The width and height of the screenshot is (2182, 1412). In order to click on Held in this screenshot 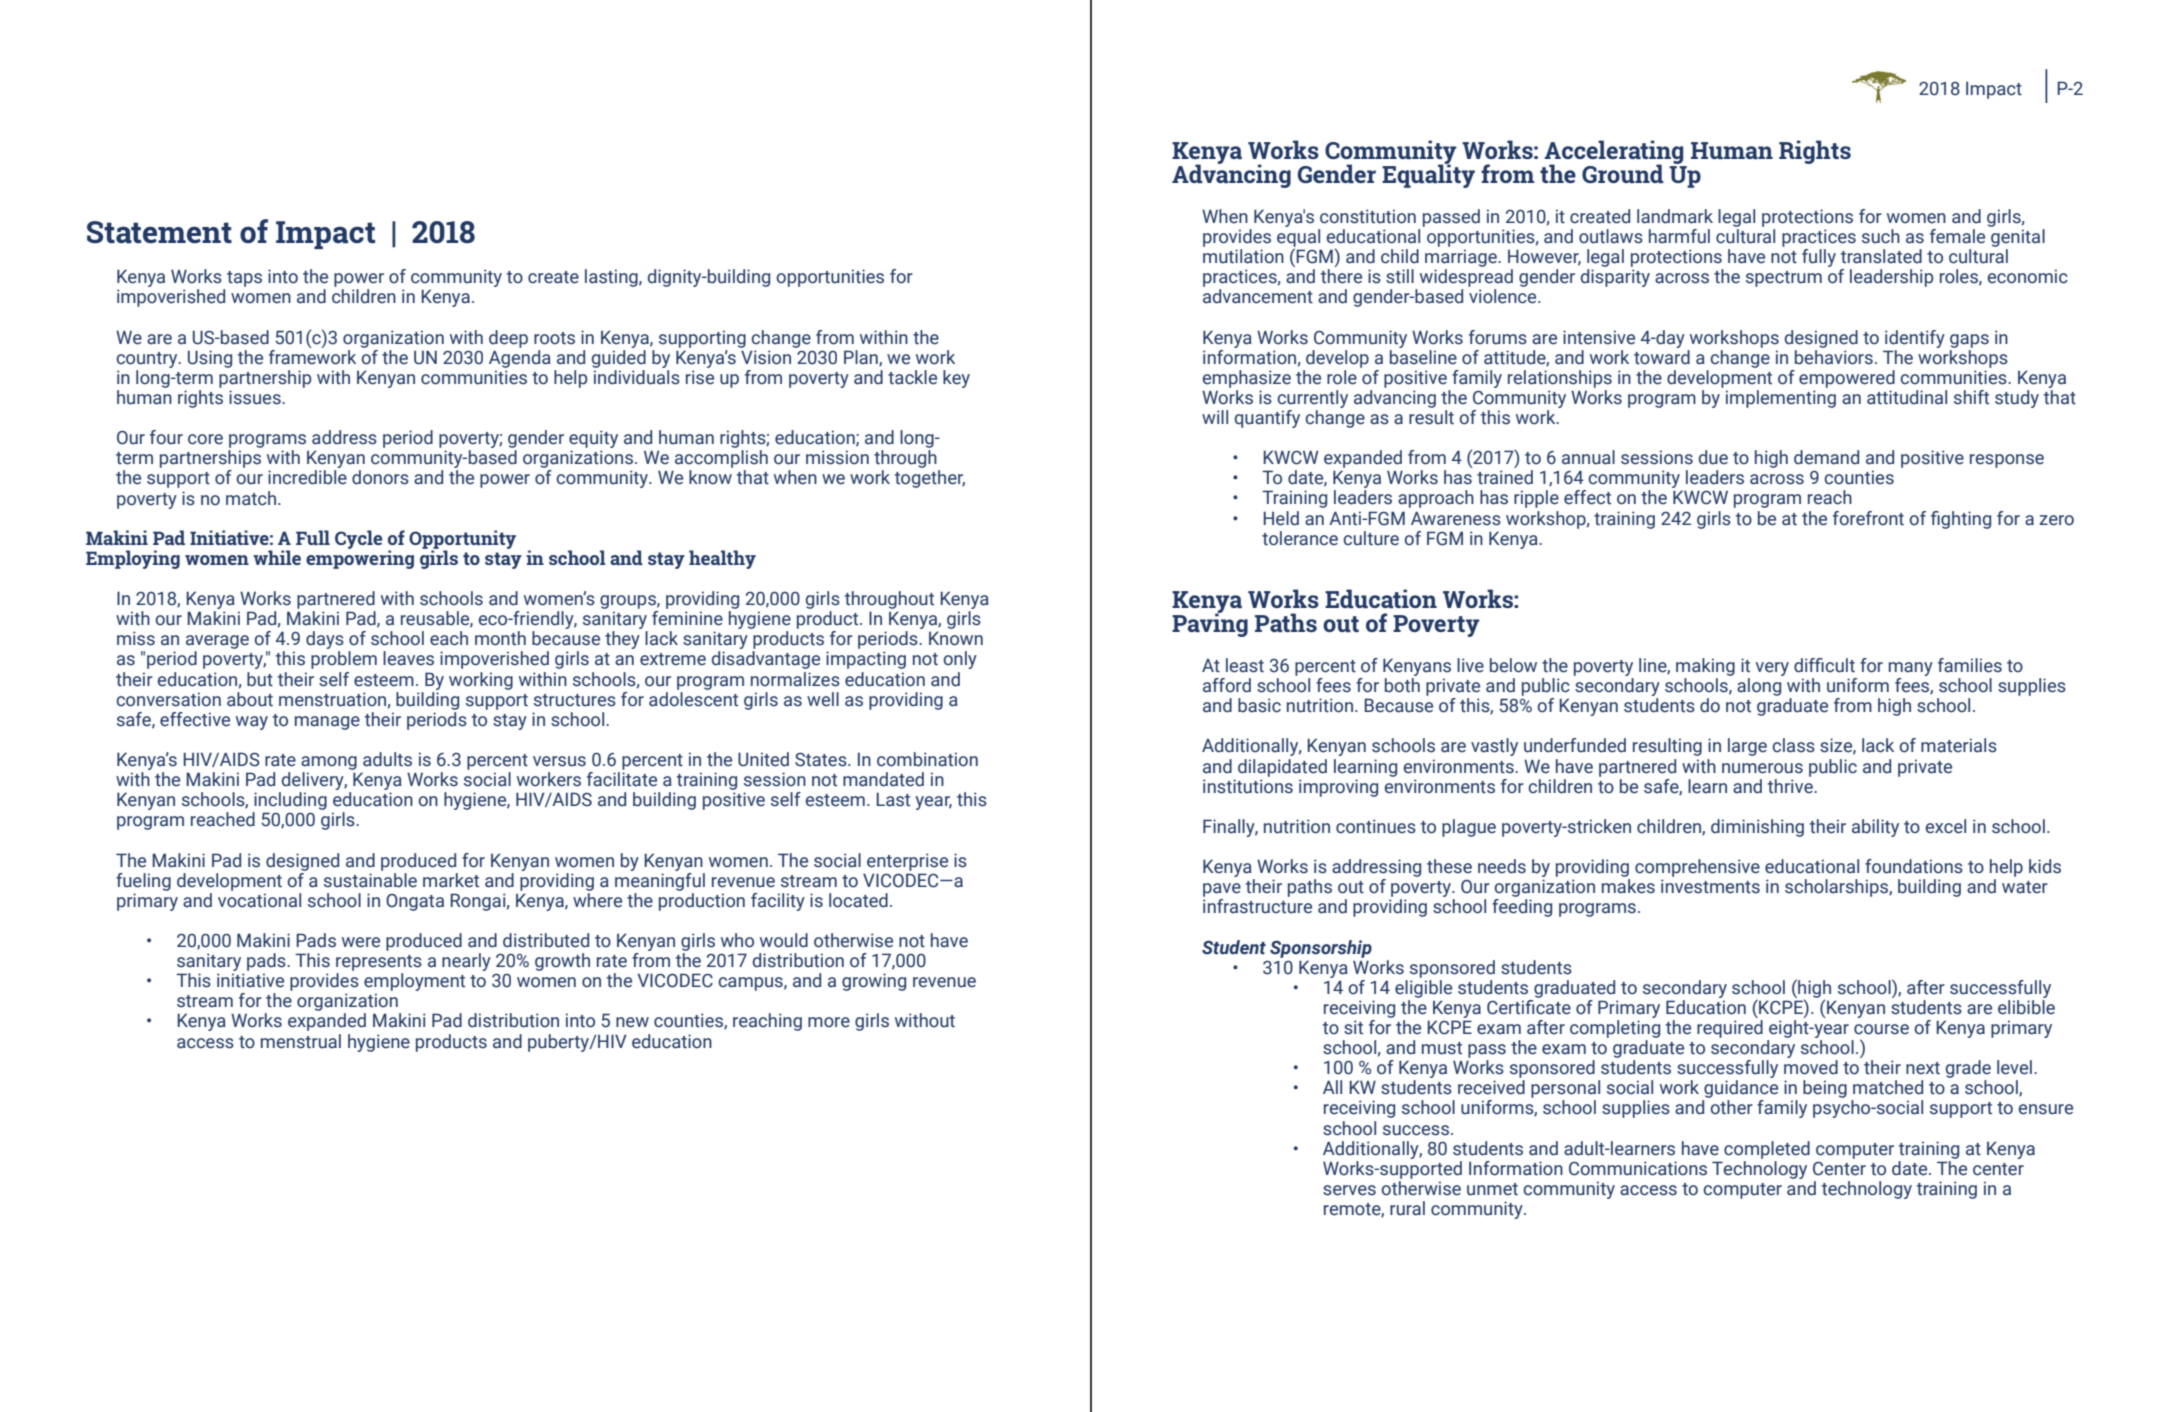, I will do `click(1281, 518)`.
